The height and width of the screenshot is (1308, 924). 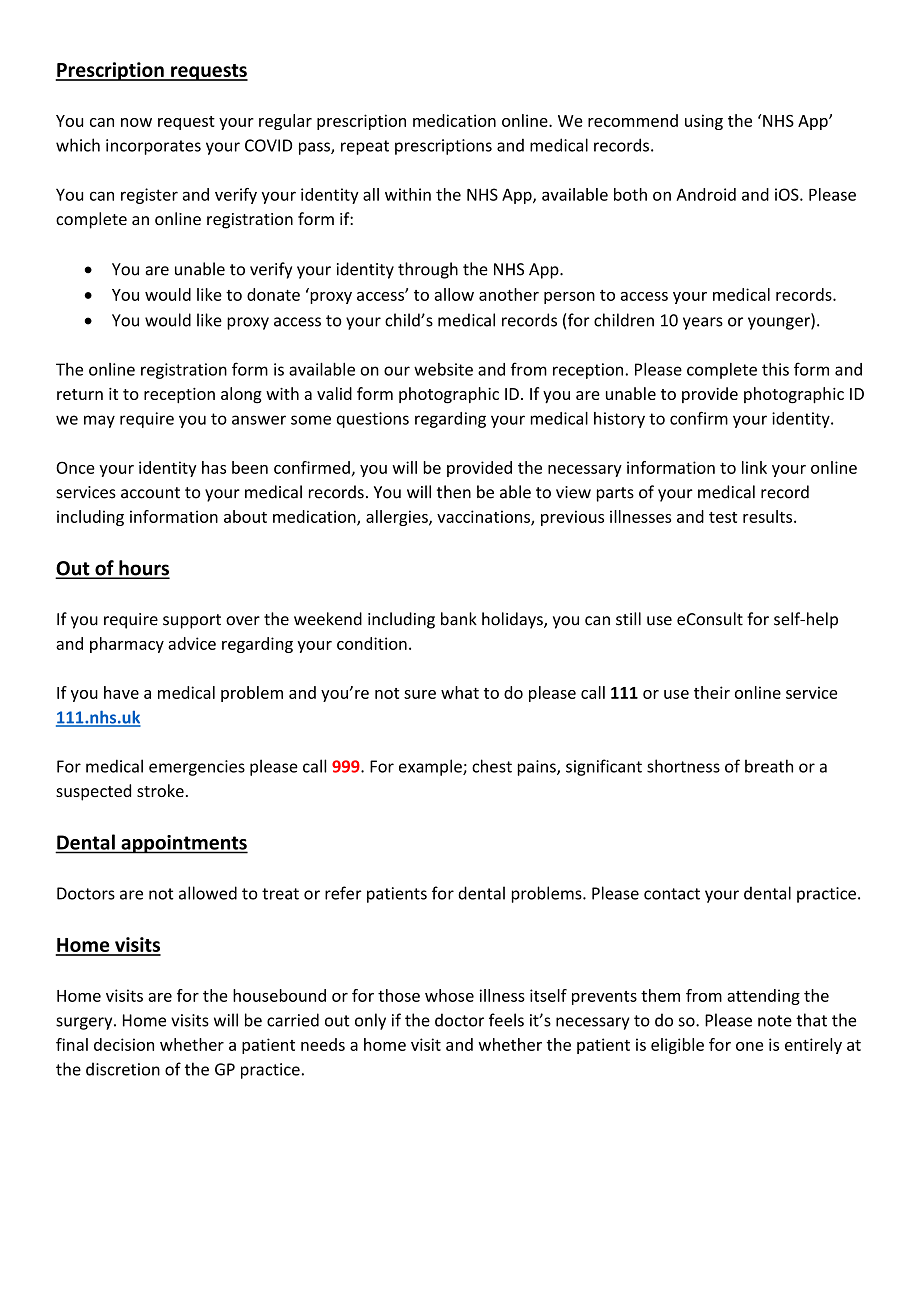 What do you see at coordinates (197, 768) in the screenshot?
I see `emergencies` at bounding box center [197, 768].
